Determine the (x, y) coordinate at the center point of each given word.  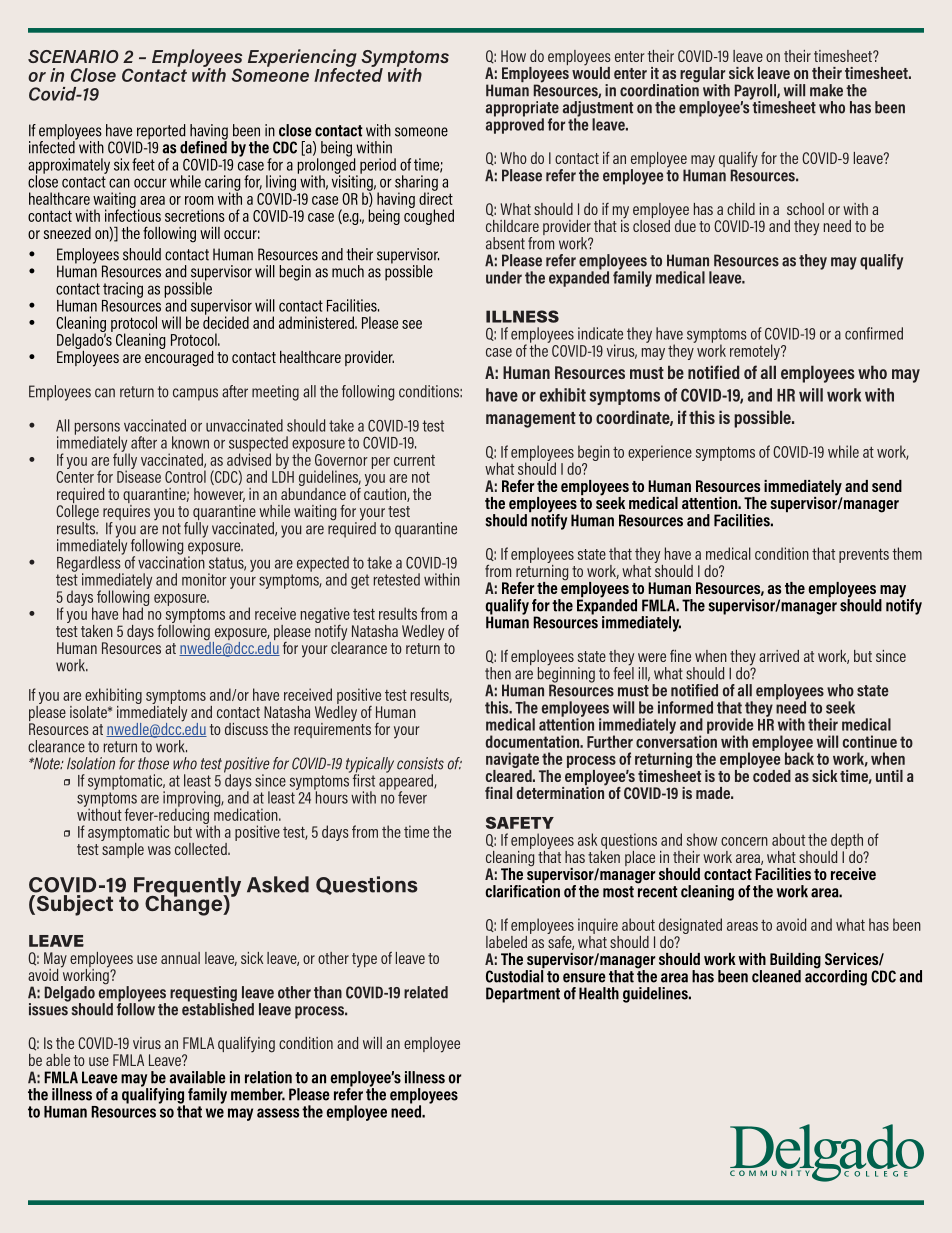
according (836, 977)
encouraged (179, 357)
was (159, 850)
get (360, 581)
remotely (756, 352)
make (826, 90)
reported (161, 133)
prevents (864, 555)
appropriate (522, 110)
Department (523, 995)
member (258, 1094)
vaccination (171, 561)
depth (847, 841)
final (498, 793)
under (504, 277)
